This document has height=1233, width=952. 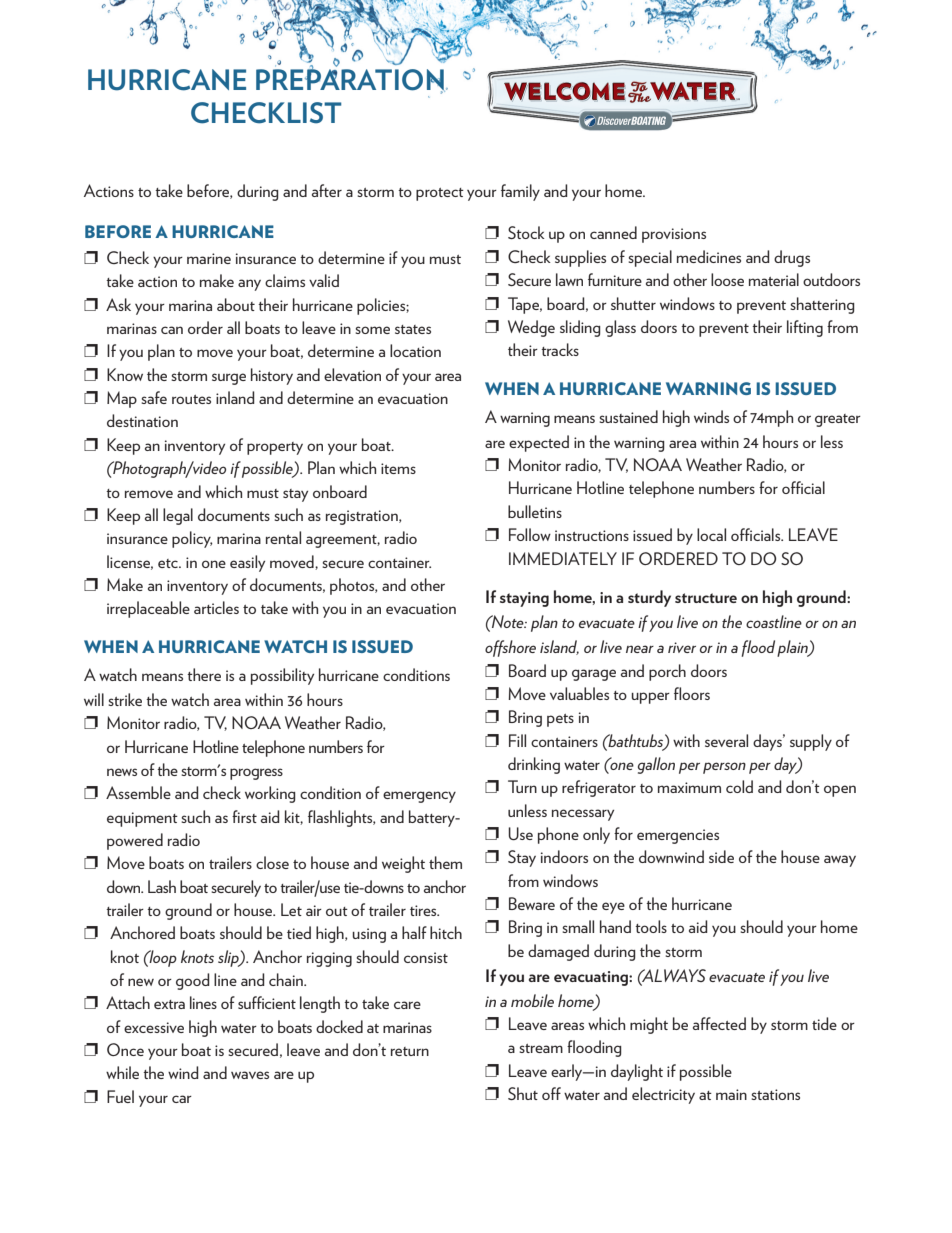 What do you see at coordinates (350, 80) in the document?
I see `PREPARATION` at bounding box center [350, 80].
